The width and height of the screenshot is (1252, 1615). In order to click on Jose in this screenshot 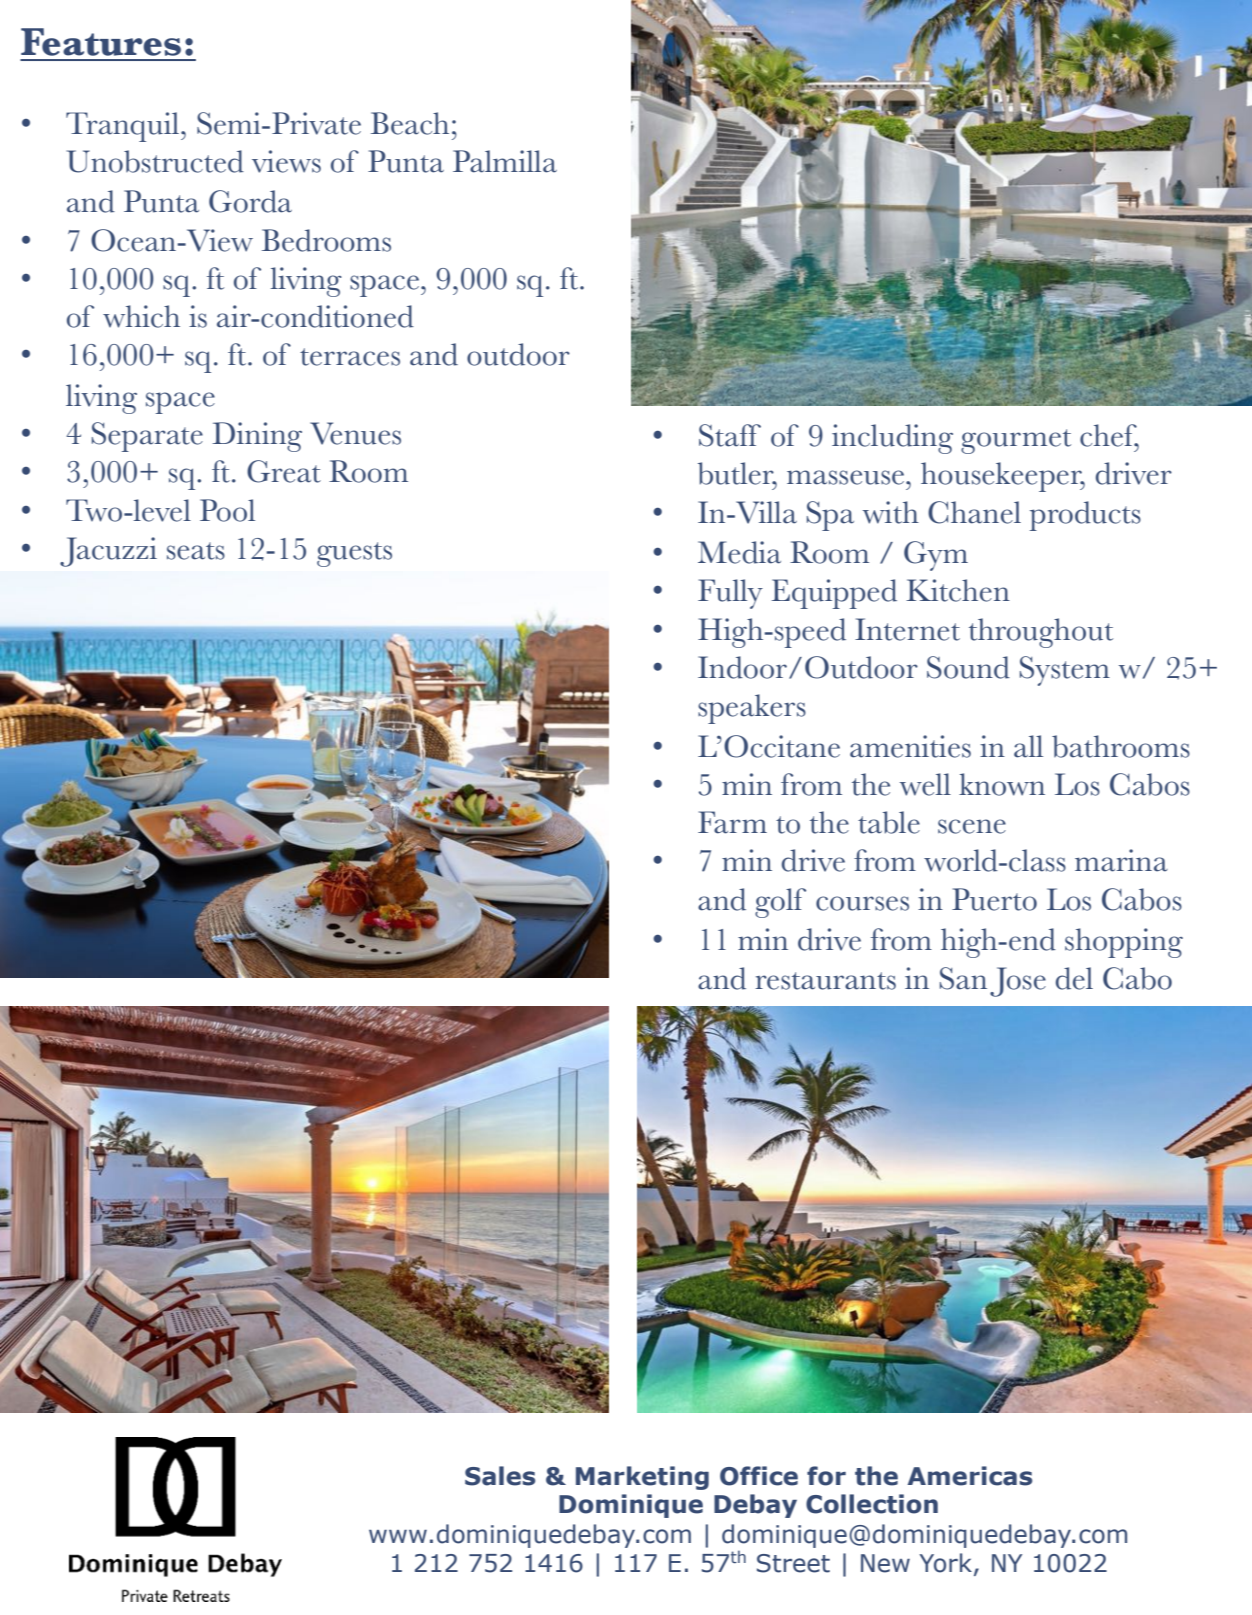, I will do `click(1018, 982)`.
